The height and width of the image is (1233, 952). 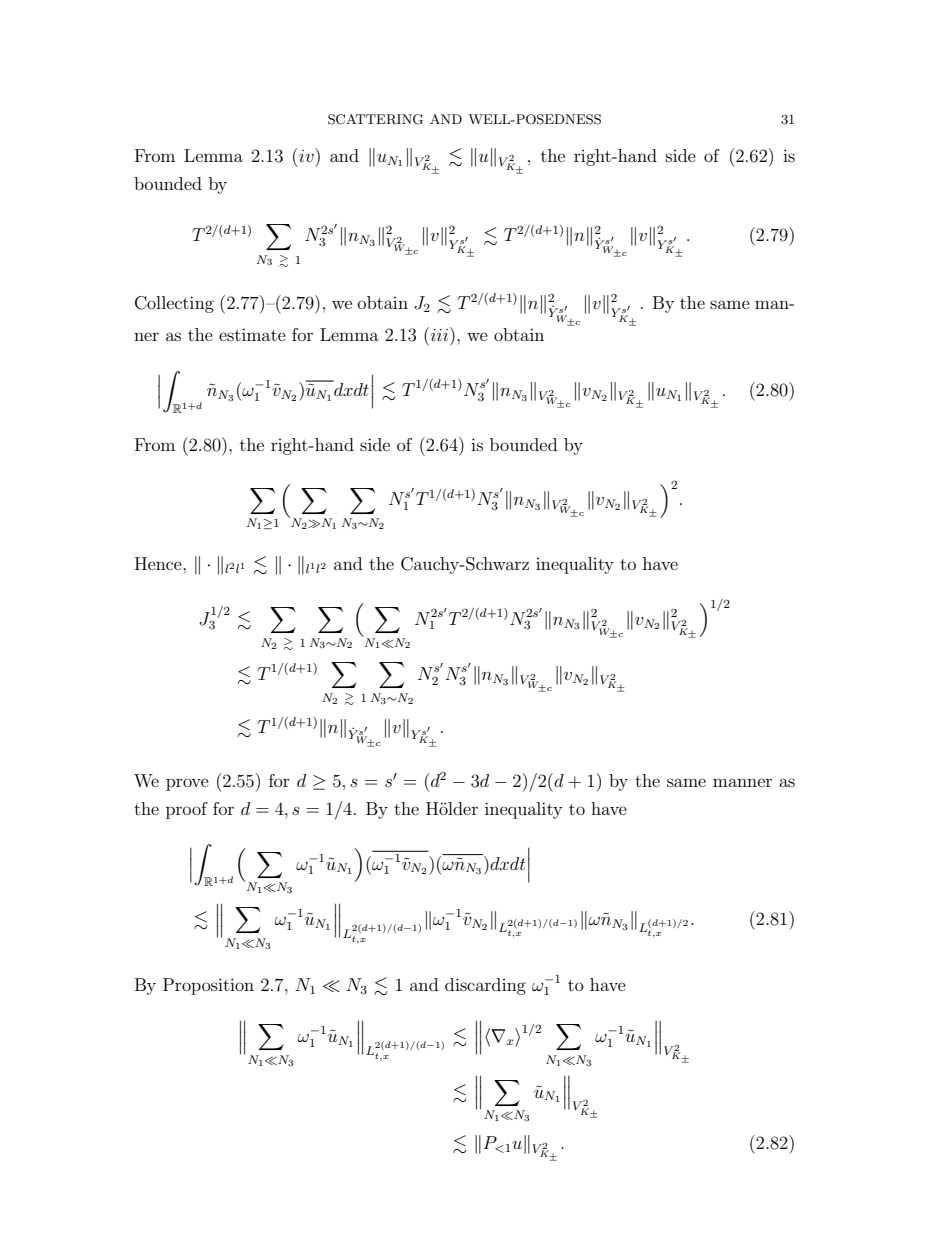 What do you see at coordinates (485, 986) in the image?
I see `discarding` at bounding box center [485, 986].
